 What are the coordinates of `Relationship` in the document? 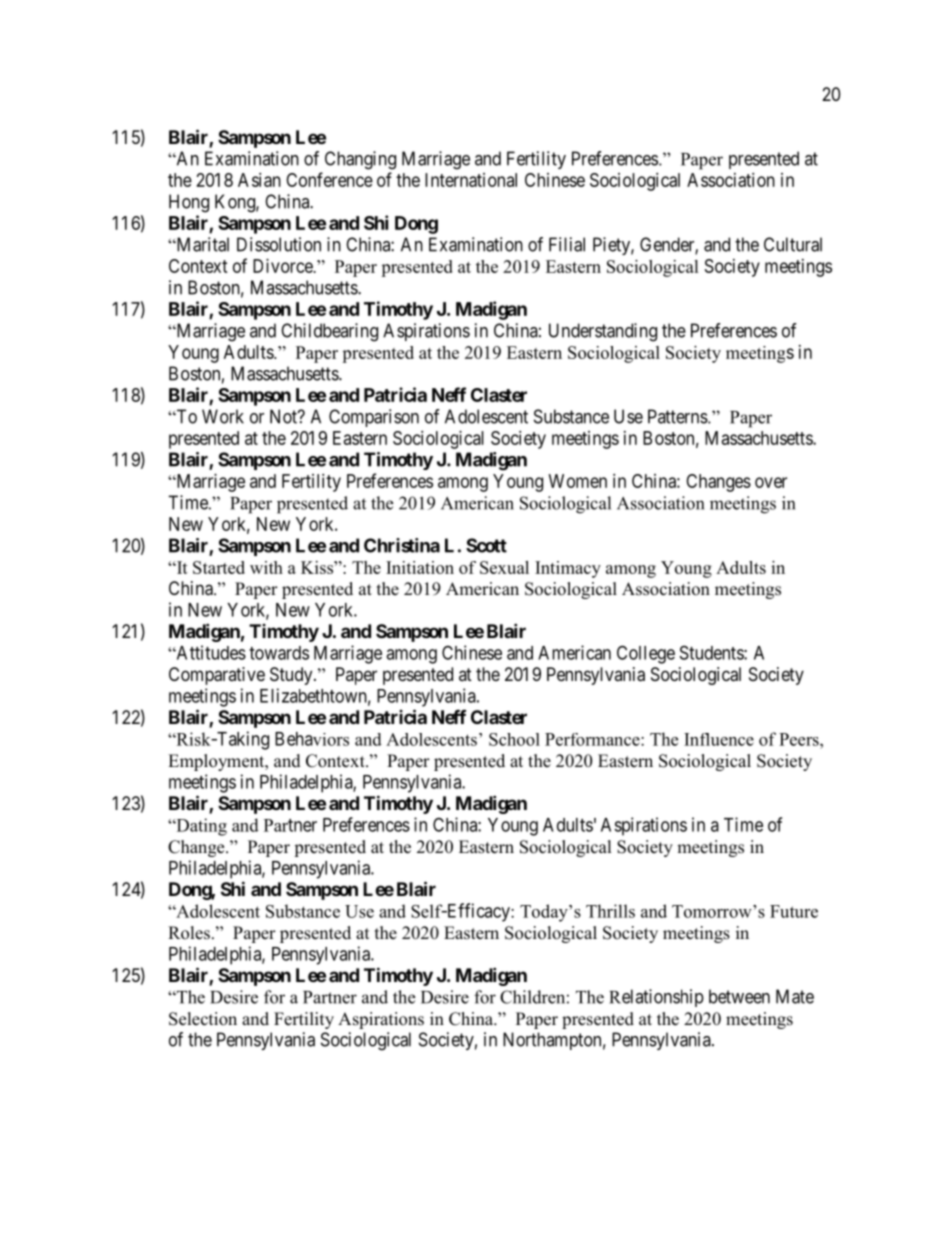 It's located at (656, 998).
